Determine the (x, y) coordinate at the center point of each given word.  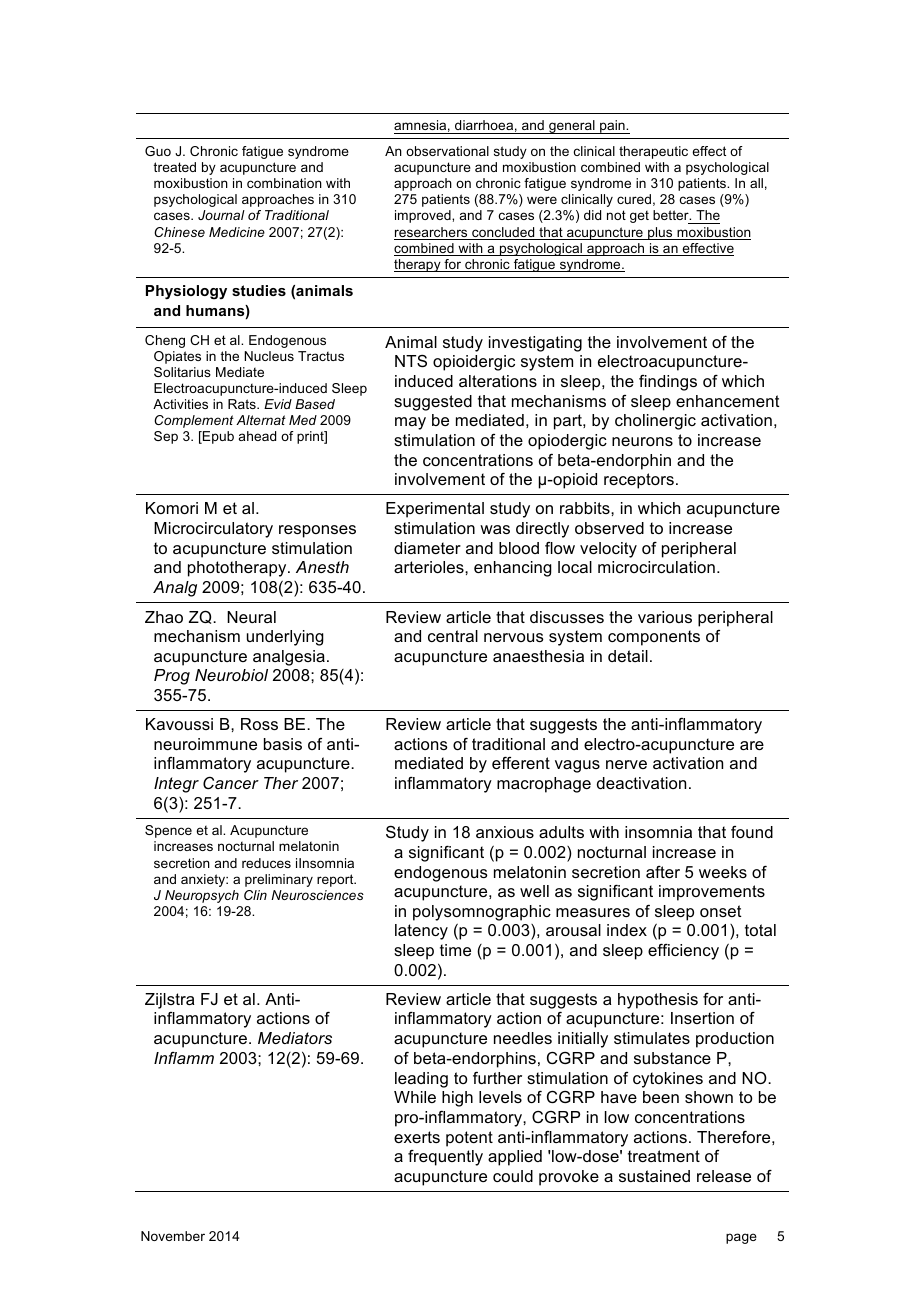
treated (174, 167)
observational (447, 151)
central (453, 636)
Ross (259, 724)
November (173, 1236)
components (654, 638)
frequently (445, 1158)
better (672, 215)
